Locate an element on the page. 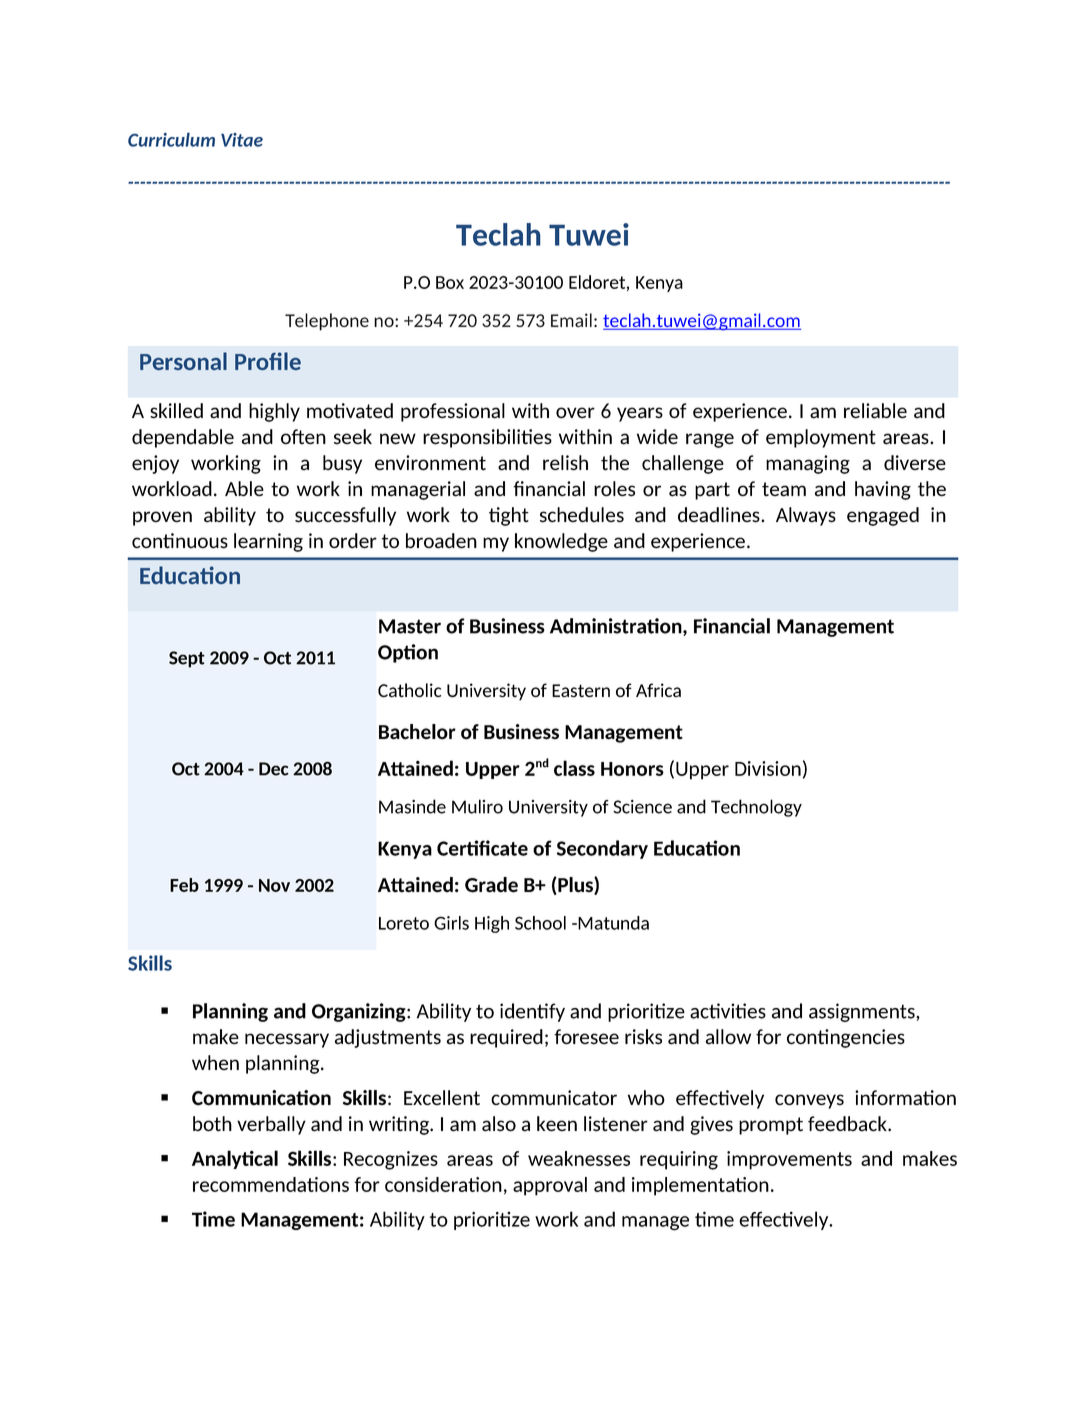  Email is located at coordinates (571, 320).
